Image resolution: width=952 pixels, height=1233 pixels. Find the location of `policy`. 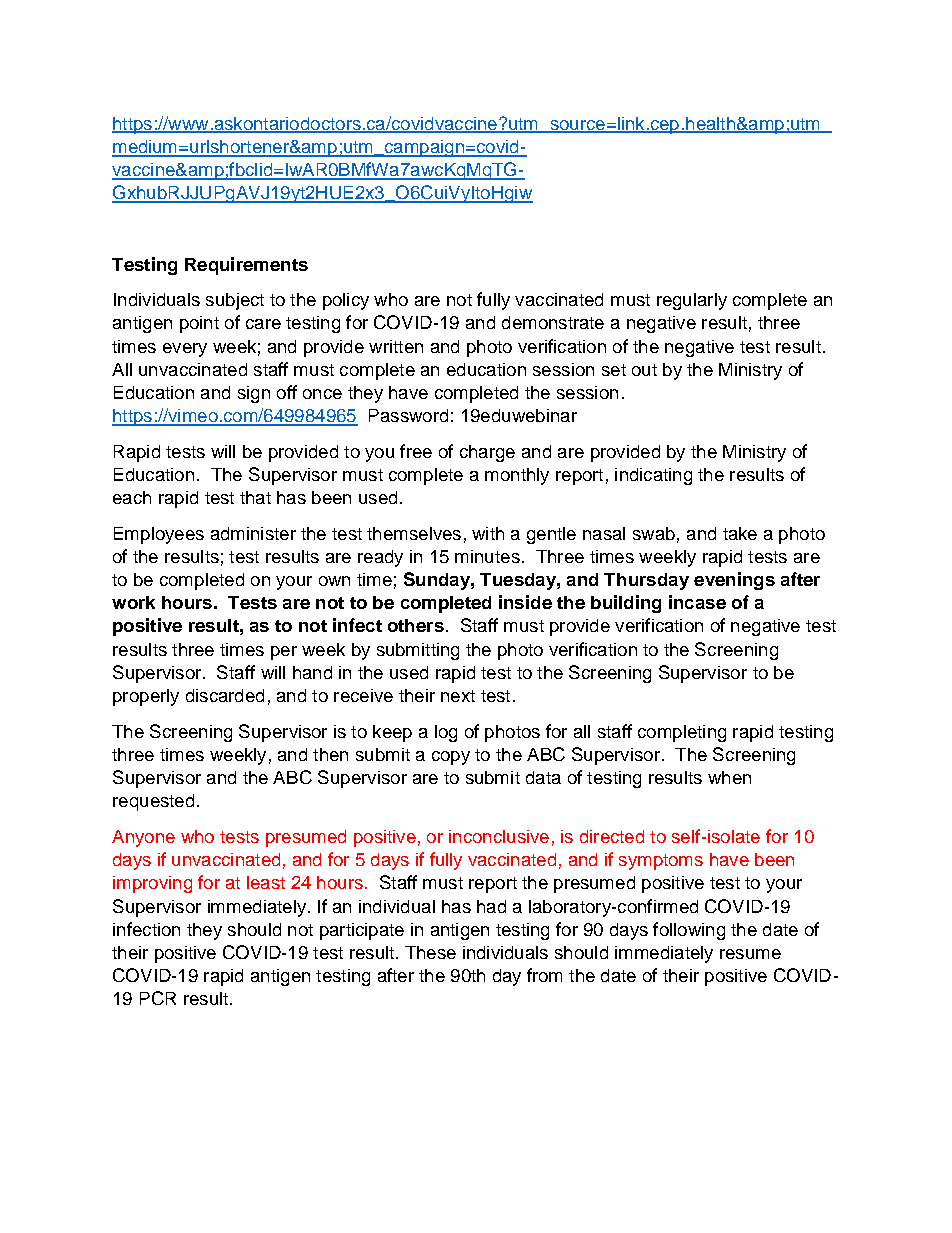

policy is located at coordinates (346, 301).
